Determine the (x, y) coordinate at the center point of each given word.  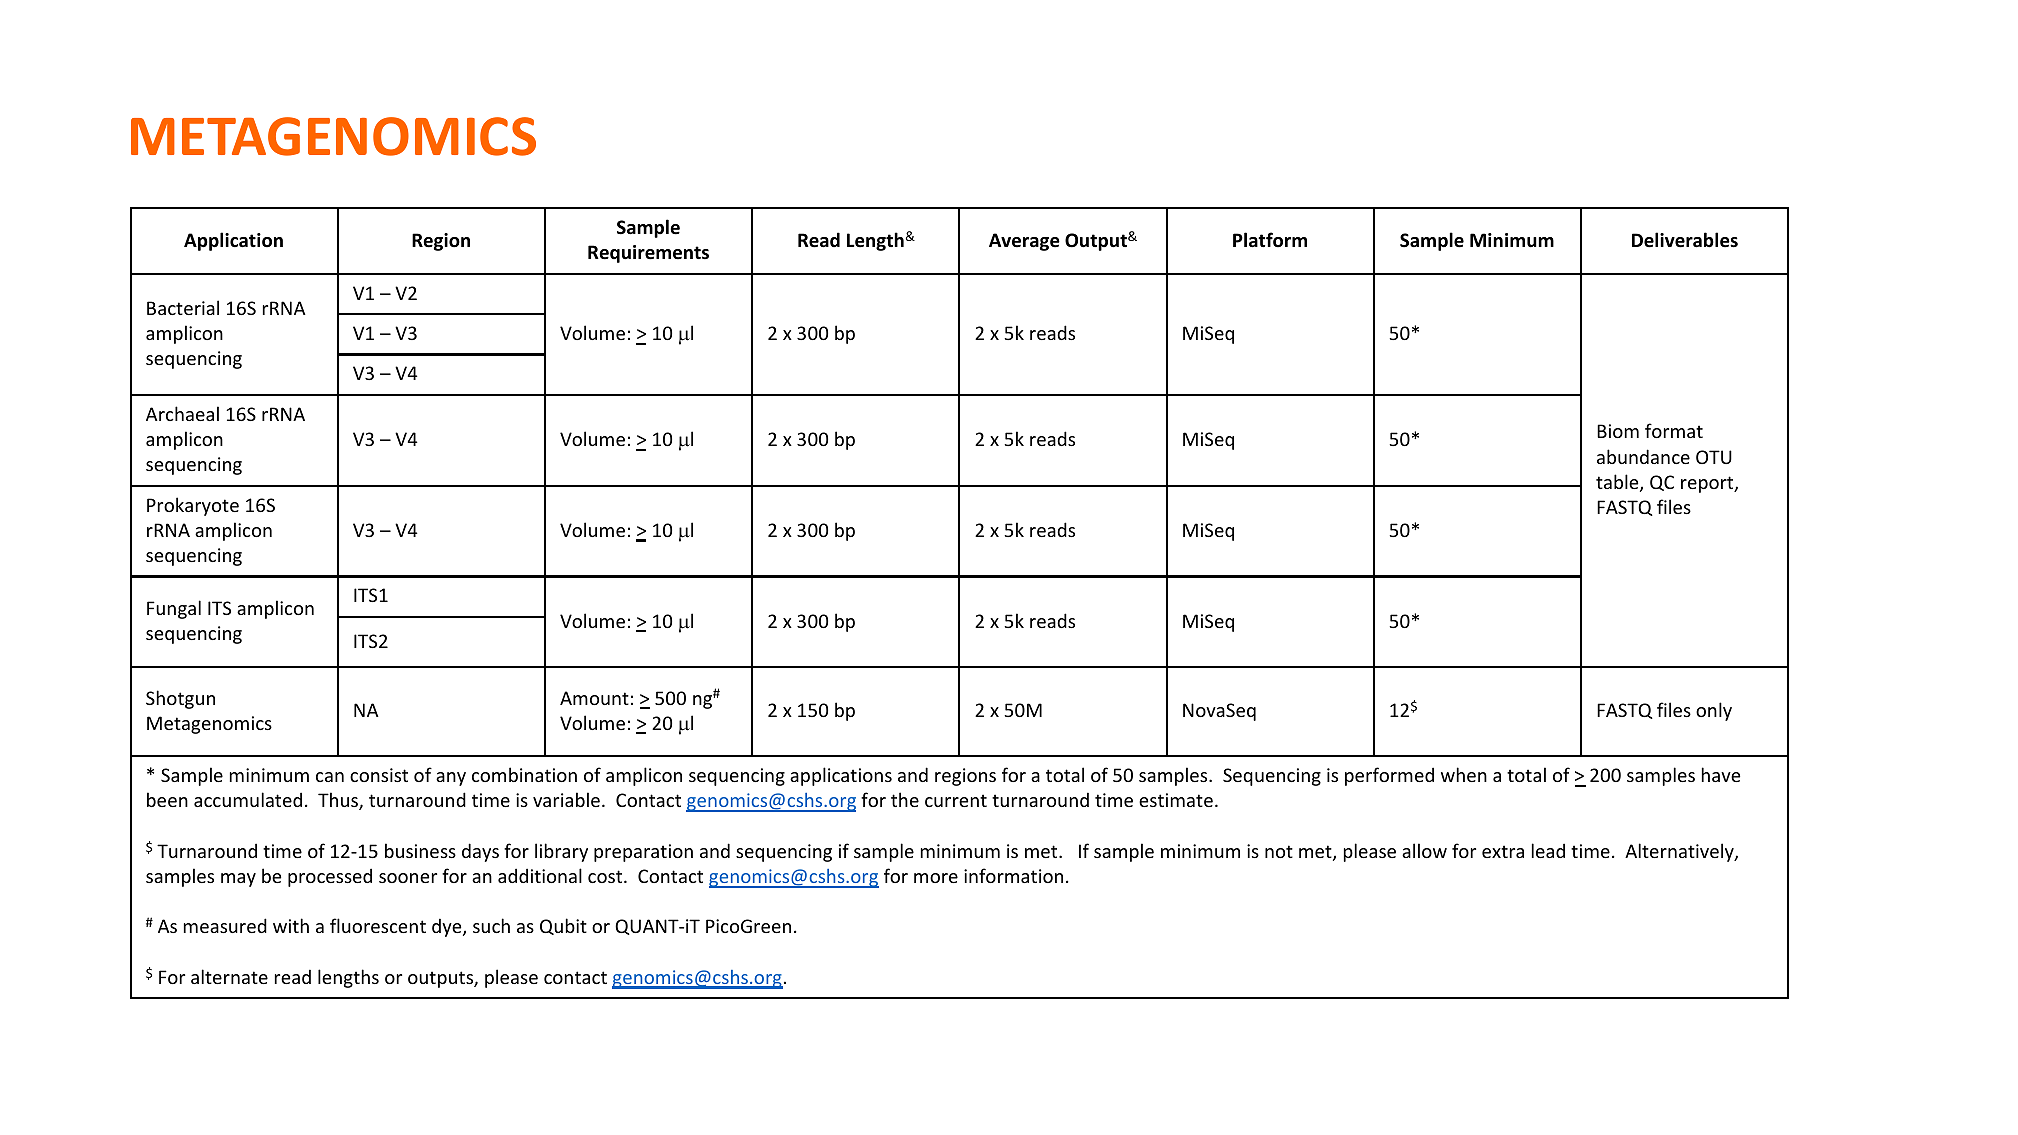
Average (1024, 242)
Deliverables (1685, 240)
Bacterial (183, 307)
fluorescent (378, 925)
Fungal (174, 609)
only (1714, 711)
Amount (594, 698)
